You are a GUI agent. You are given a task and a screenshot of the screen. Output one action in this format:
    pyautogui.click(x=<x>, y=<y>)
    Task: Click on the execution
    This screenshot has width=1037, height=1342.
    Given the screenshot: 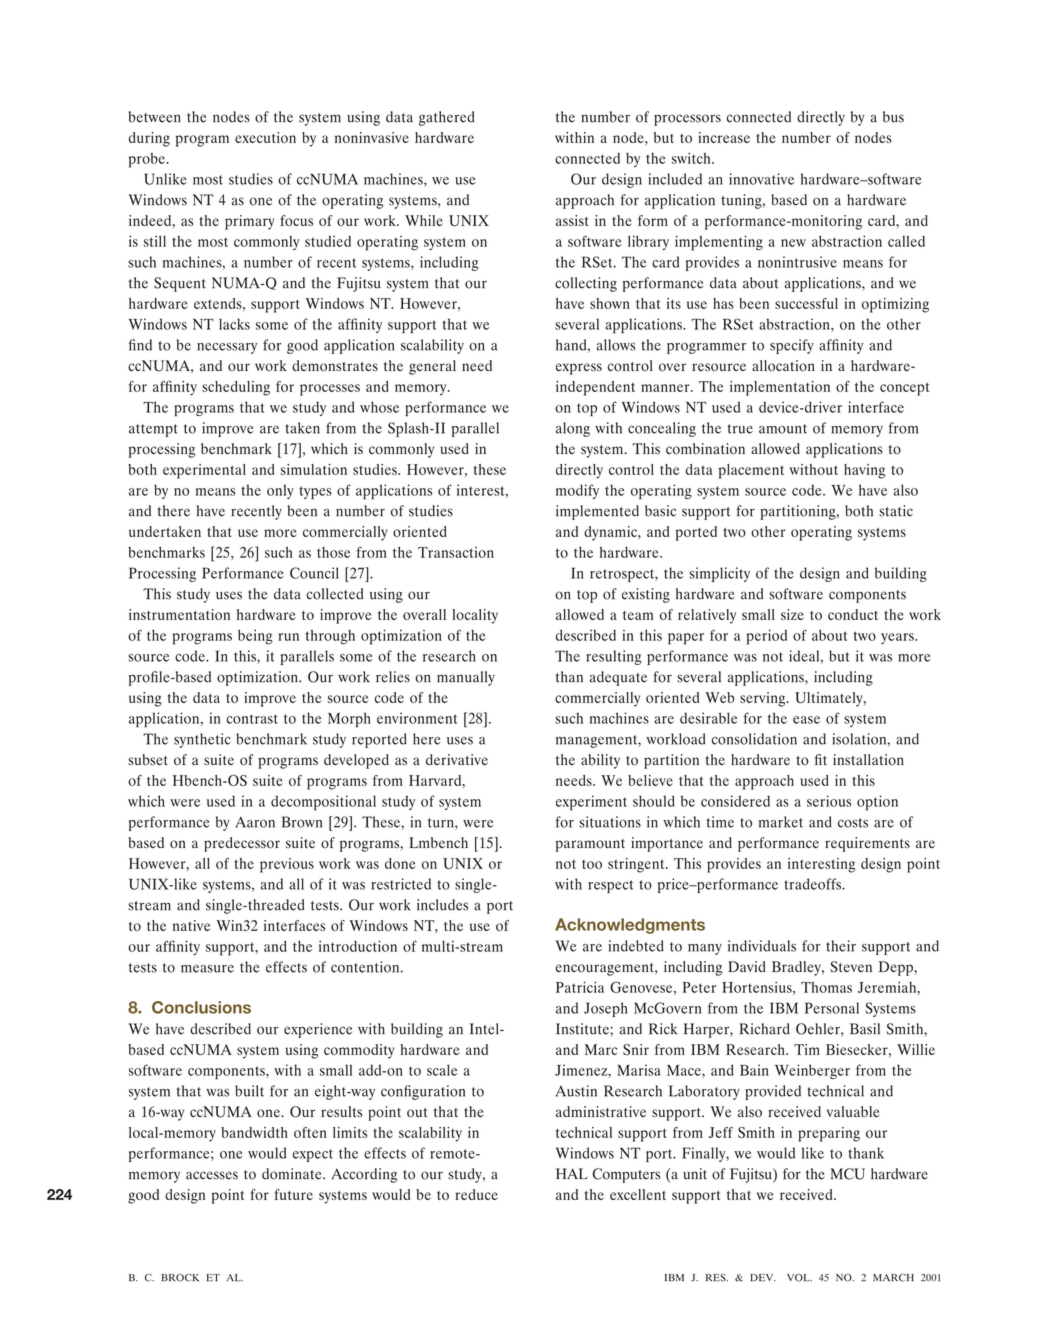 What is the action you would take?
    pyautogui.click(x=265, y=137)
